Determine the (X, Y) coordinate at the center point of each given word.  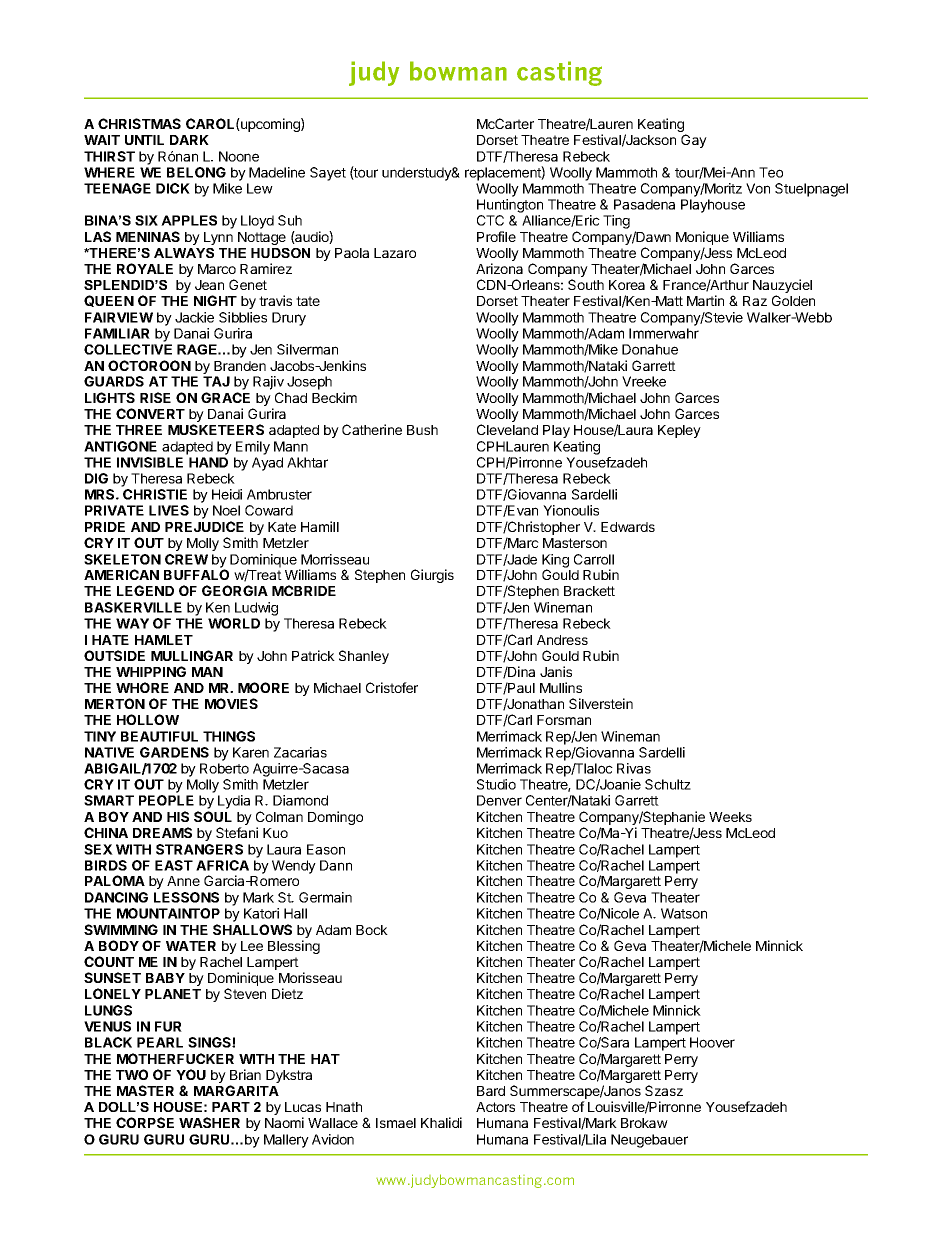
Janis (556, 671)
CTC (490, 220)
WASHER (209, 1122)
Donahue (650, 349)
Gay (694, 141)
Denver (499, 800)
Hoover (712, 1042)
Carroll (594, 559)
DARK (189, 140)
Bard (491, 1091)
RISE (155, 397)
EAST (174, 865)
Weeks (730, 817)
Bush (422, 430)
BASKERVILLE (133, 607)
